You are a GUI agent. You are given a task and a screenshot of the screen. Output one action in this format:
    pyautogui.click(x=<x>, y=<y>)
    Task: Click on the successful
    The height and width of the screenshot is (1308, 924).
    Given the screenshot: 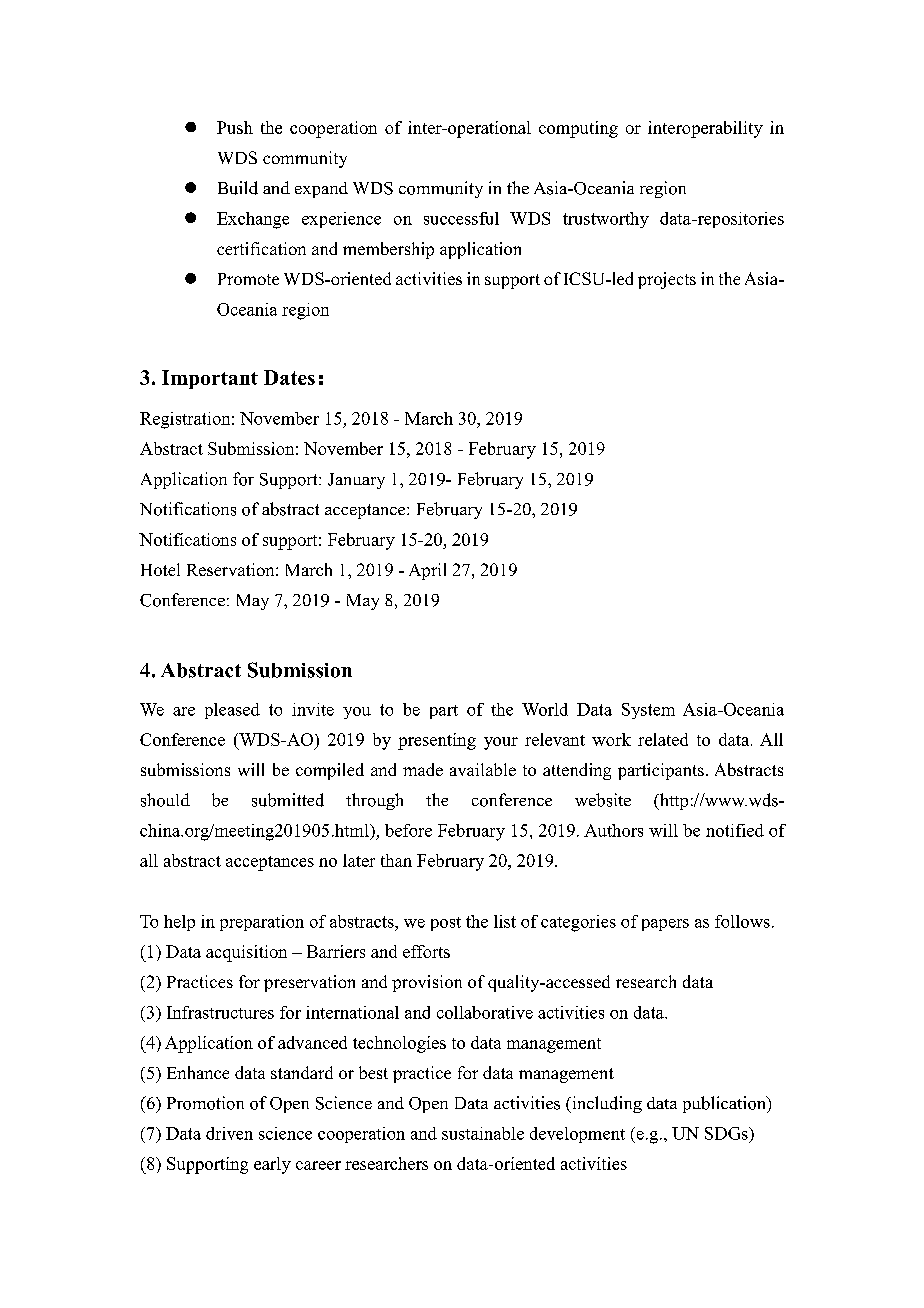 What is the action you would take?
    pyautogui.click(x=461, y=218)
